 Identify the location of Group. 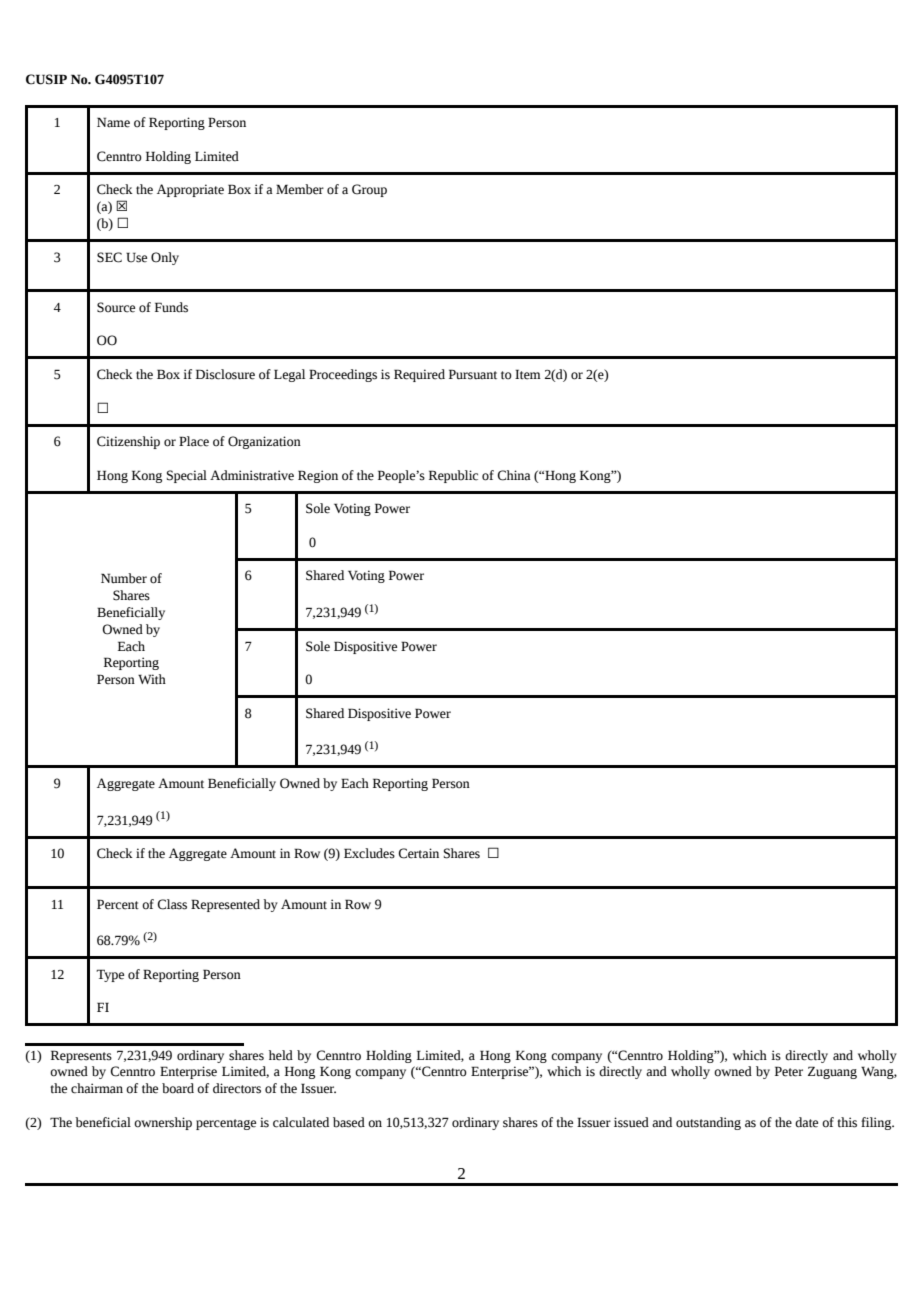
(369, 190).
